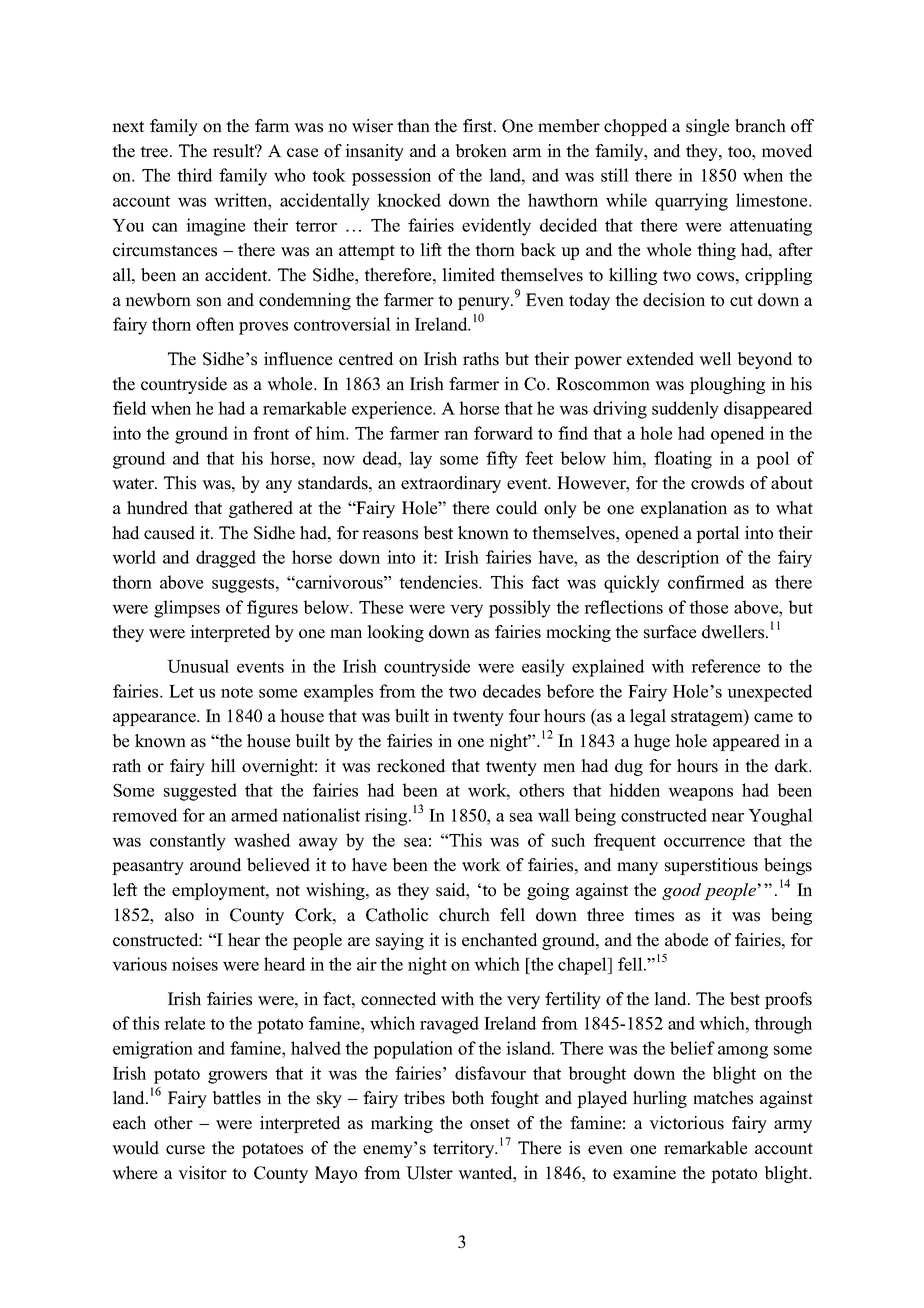 The width and height of the screenshot is (924, 1308). Describe the element at coordinates (451, 484) in the screenshot. I see `extraordinary` at that location.
